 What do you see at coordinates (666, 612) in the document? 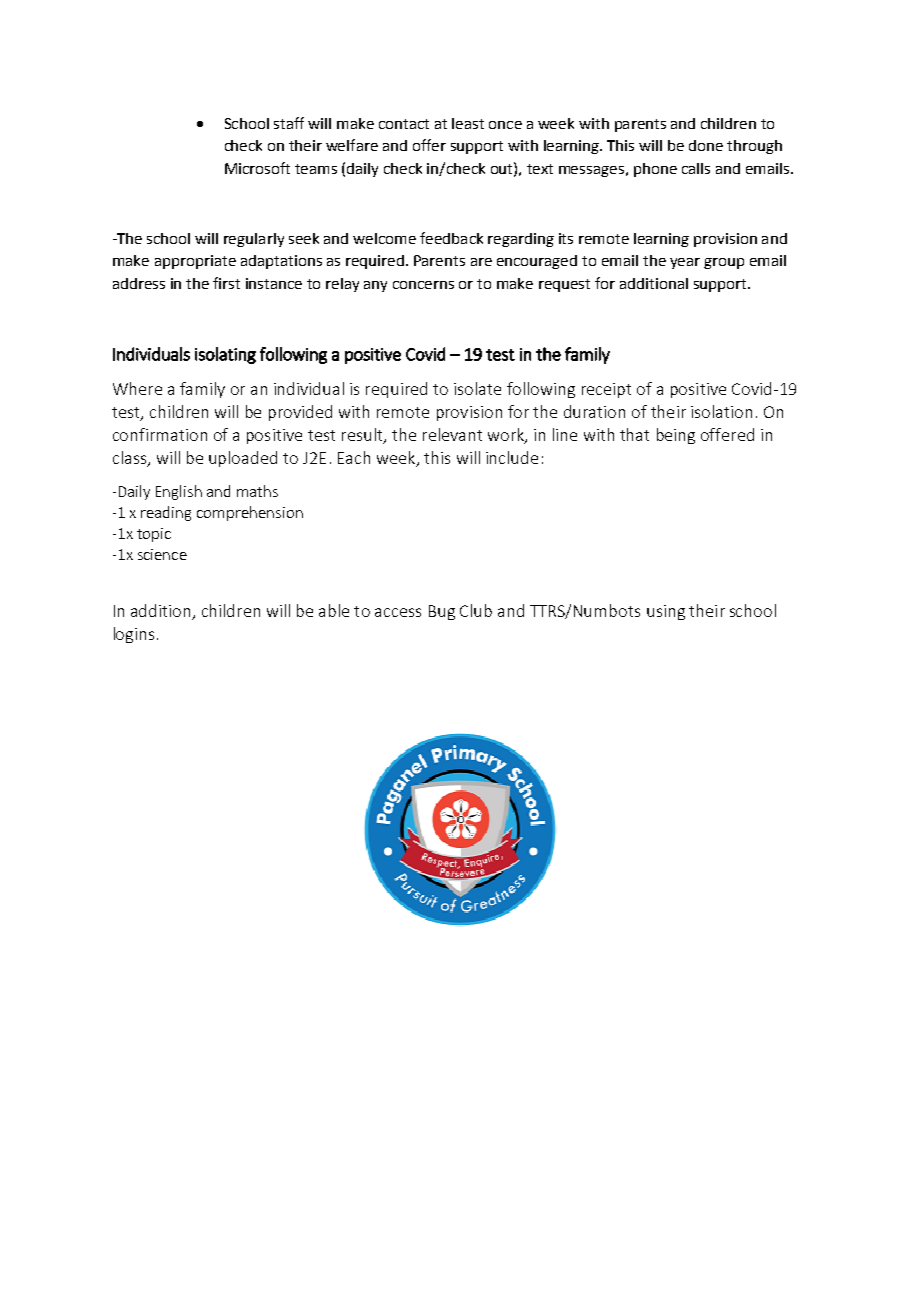
I see `using` at bounding box center [666, 612].
